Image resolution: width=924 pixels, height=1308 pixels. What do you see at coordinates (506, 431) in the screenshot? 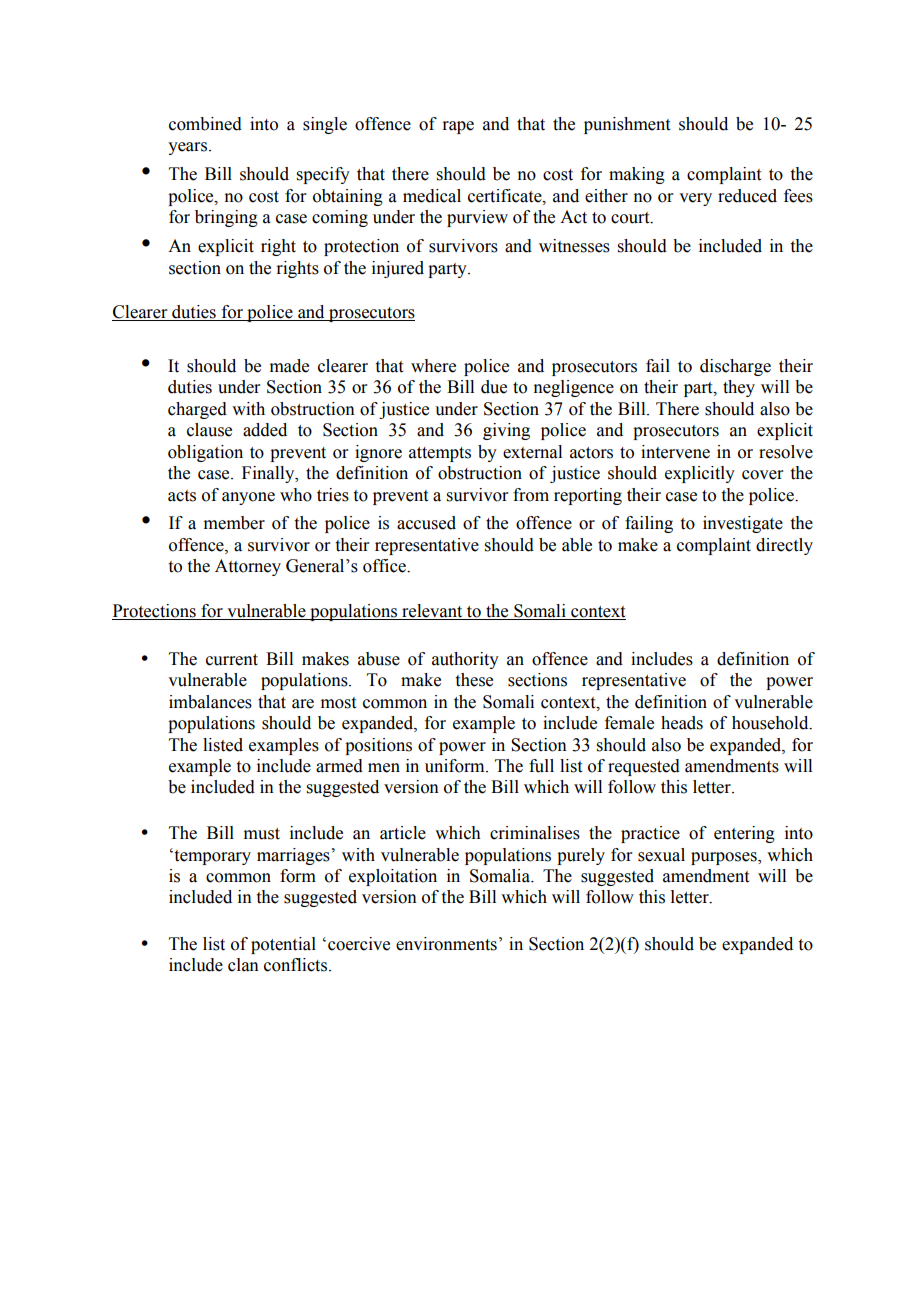
I see `giving` at bounding box center [506, 431].
